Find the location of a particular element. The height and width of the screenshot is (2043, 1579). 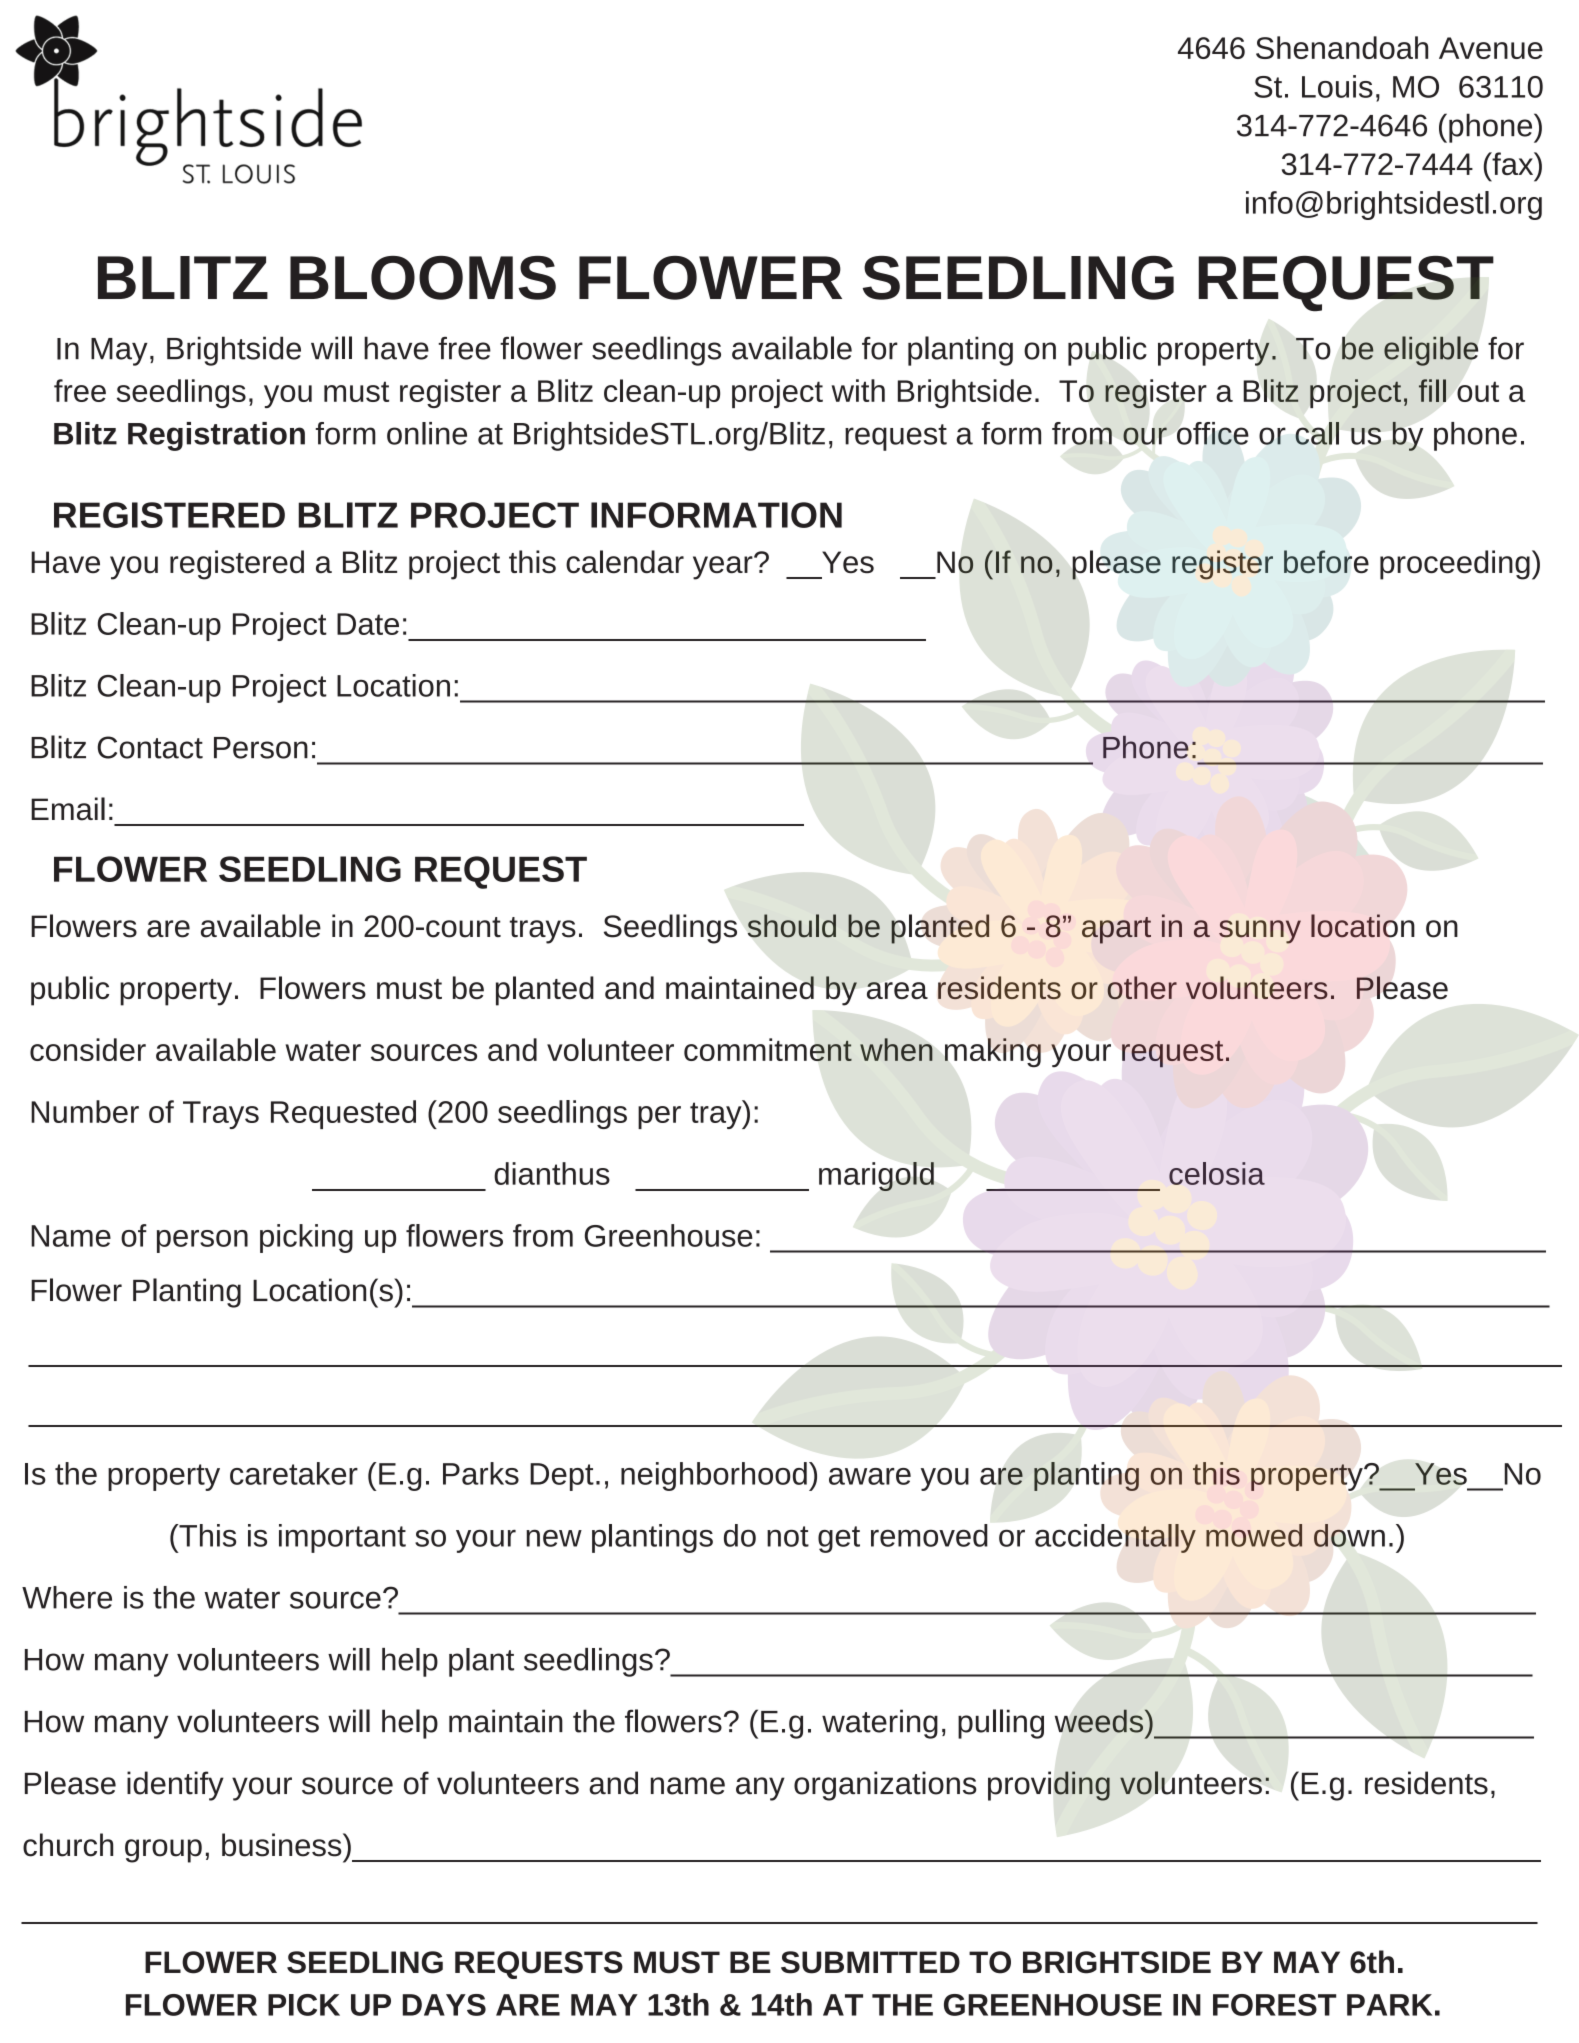

FOREST is located at coordinates (1274, 2005).
